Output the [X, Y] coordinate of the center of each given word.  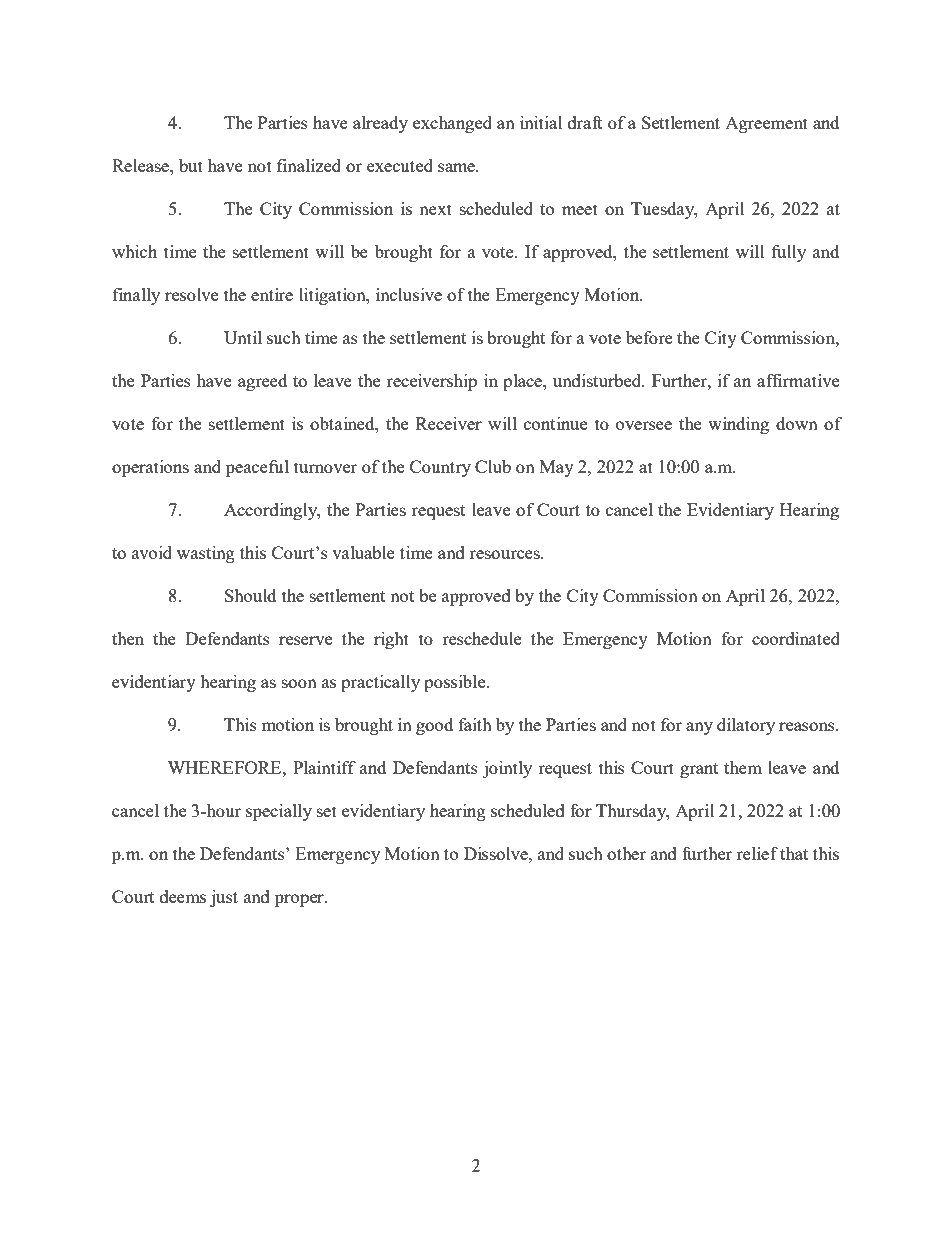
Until [243, 337]
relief [757, 853]
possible [456, 683]
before [649, 337]
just [224, 898]
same [457, 167]
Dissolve [497, 853]
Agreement [766, 125]
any [699, 728]
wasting [206, 554]
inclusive [409, 294]
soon [299, 683]
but [191, 165]
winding [738, 425]
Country [440, 468]
